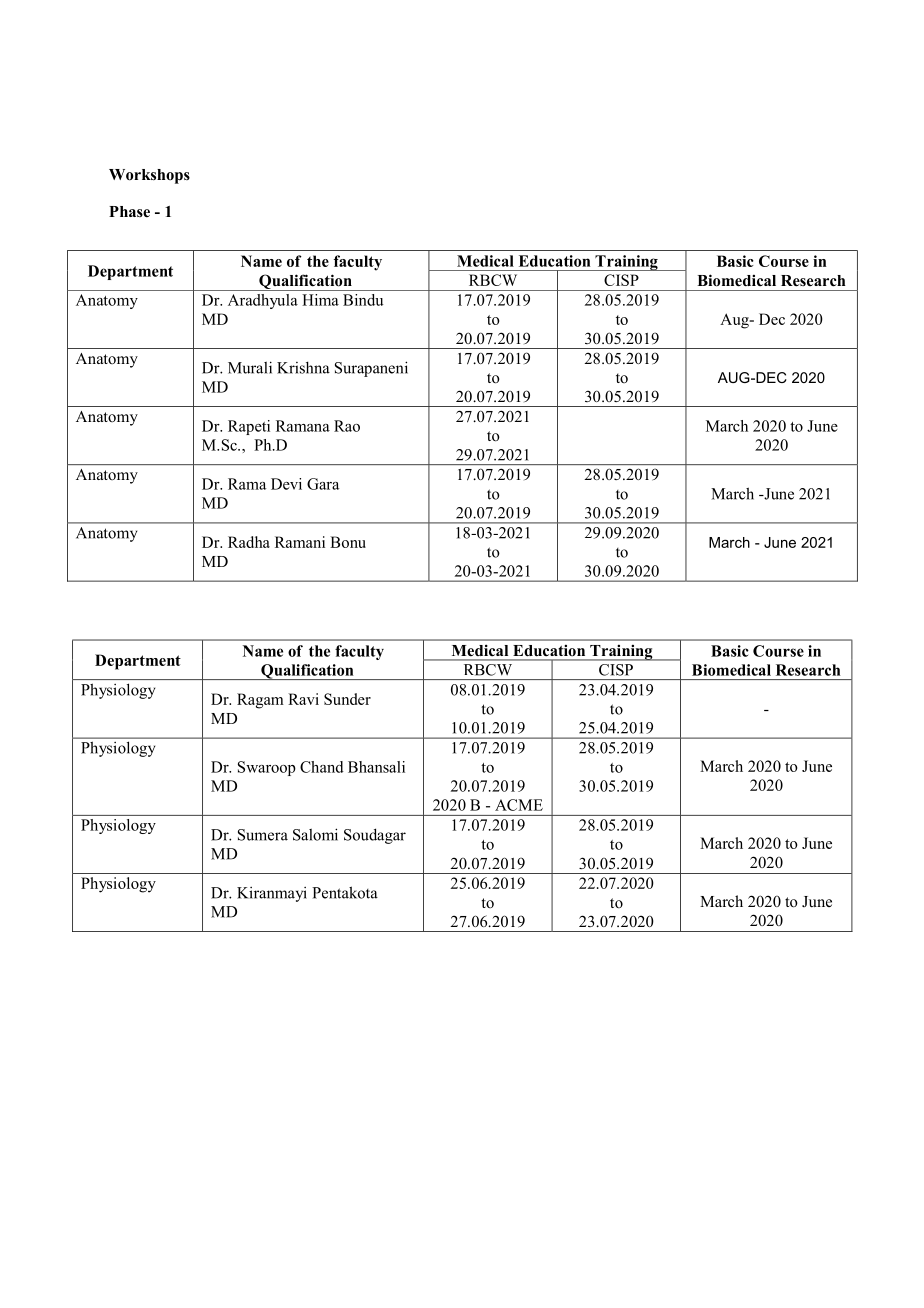 The height and width of the page is (1308, 924). I want to click on Sunder, so click(347, 699).
